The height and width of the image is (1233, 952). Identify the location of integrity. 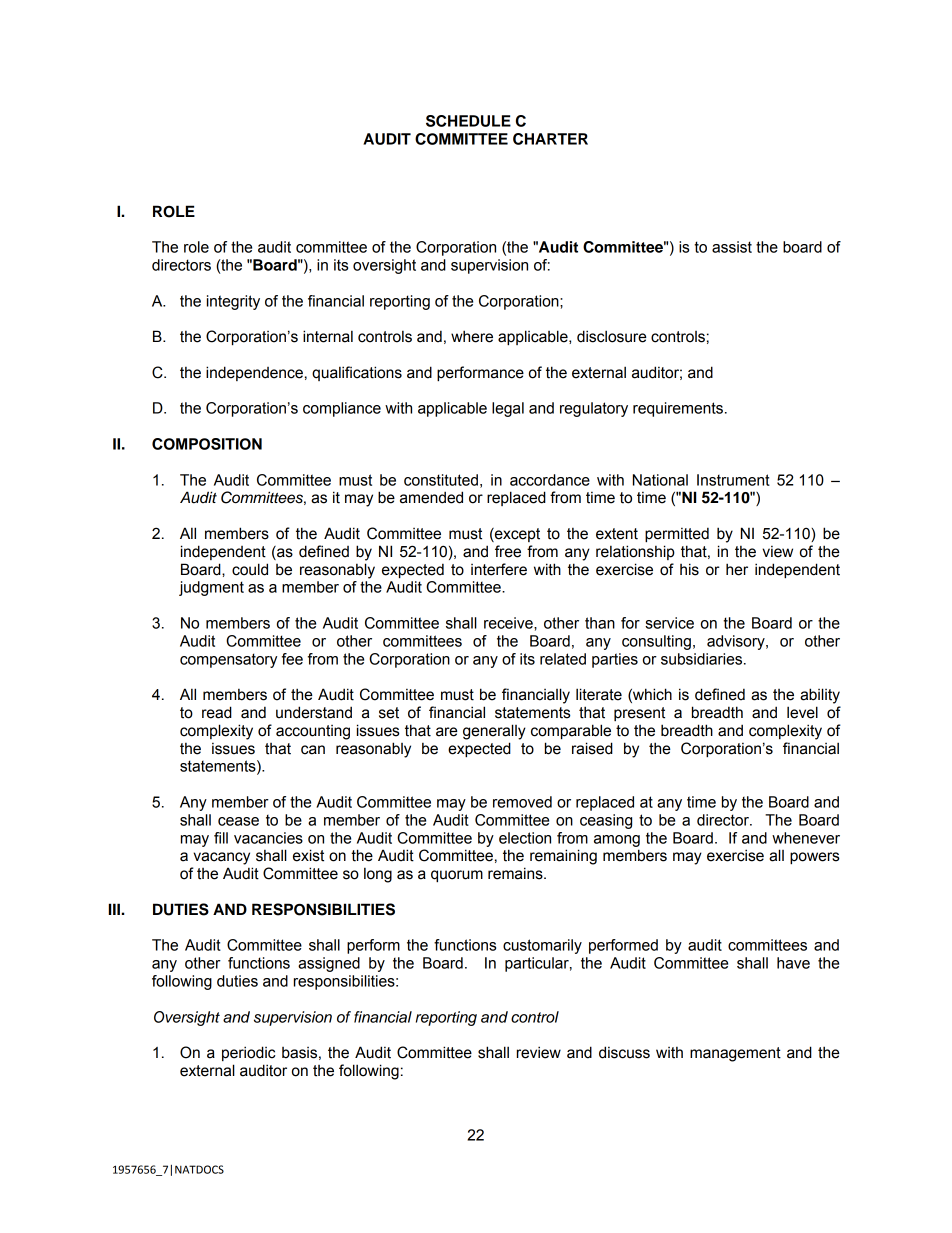
(233, 302).
